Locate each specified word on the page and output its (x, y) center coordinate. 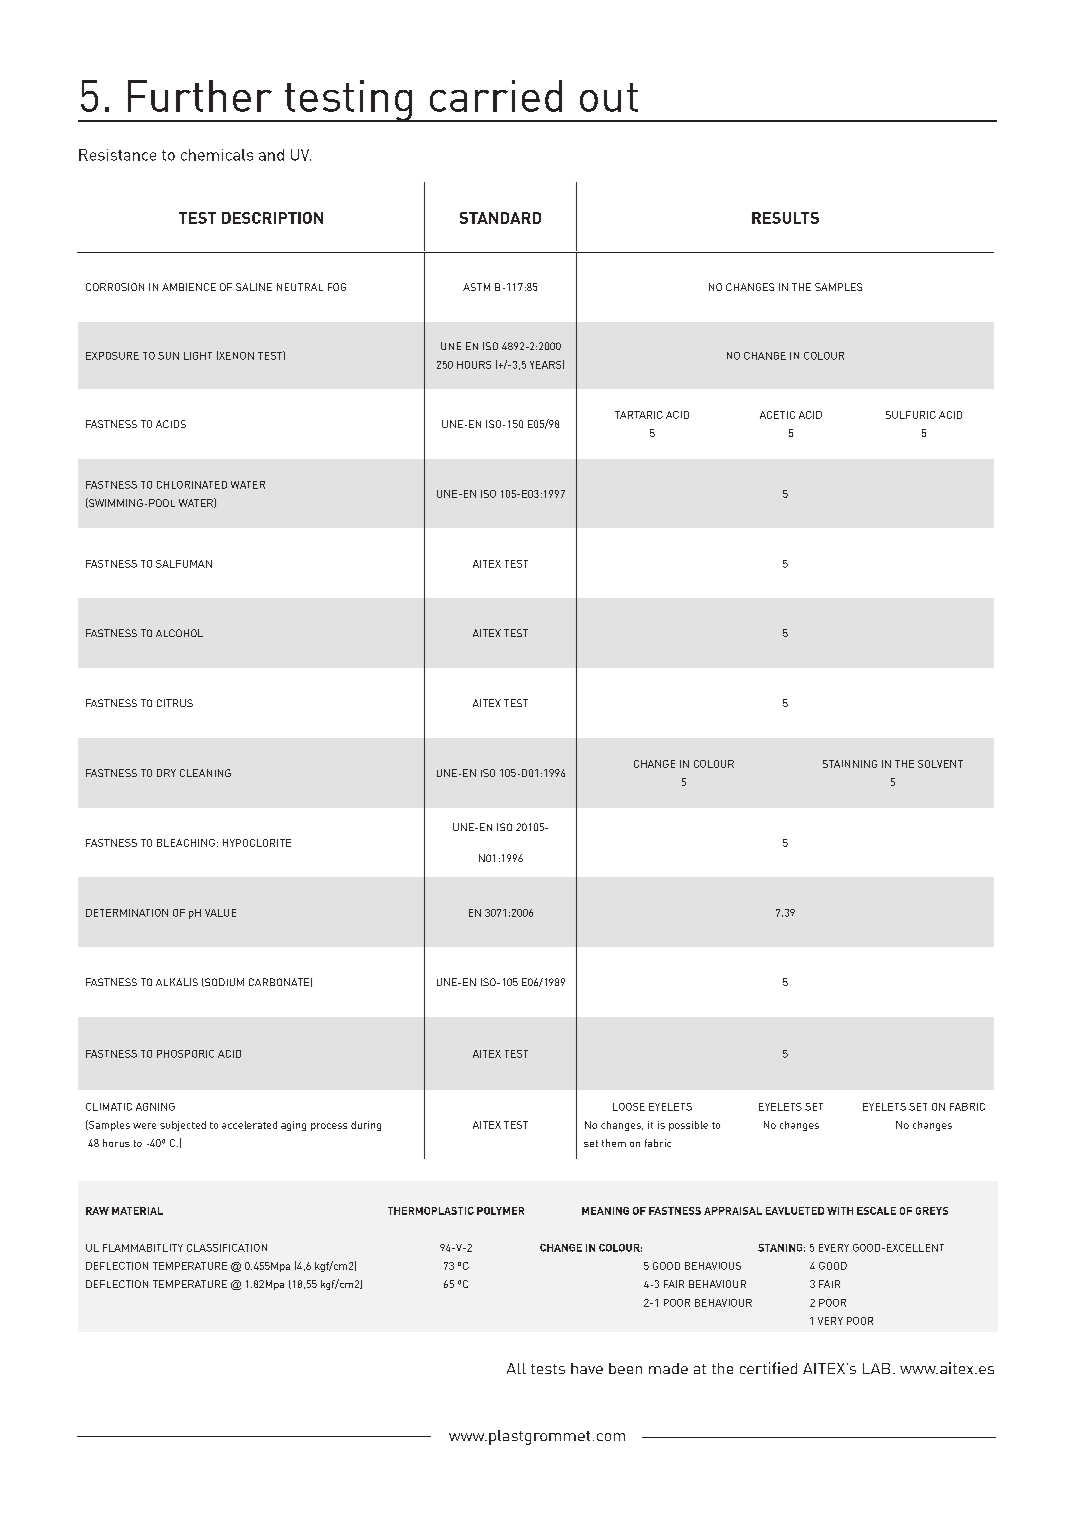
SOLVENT (940, 764)
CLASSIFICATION (227, 1248)
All (516, 1368)
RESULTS (785, 218)
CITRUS (175, 703)
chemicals (217, 155)
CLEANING (205, 773)
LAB (876, 1368)
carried (496, 96)
